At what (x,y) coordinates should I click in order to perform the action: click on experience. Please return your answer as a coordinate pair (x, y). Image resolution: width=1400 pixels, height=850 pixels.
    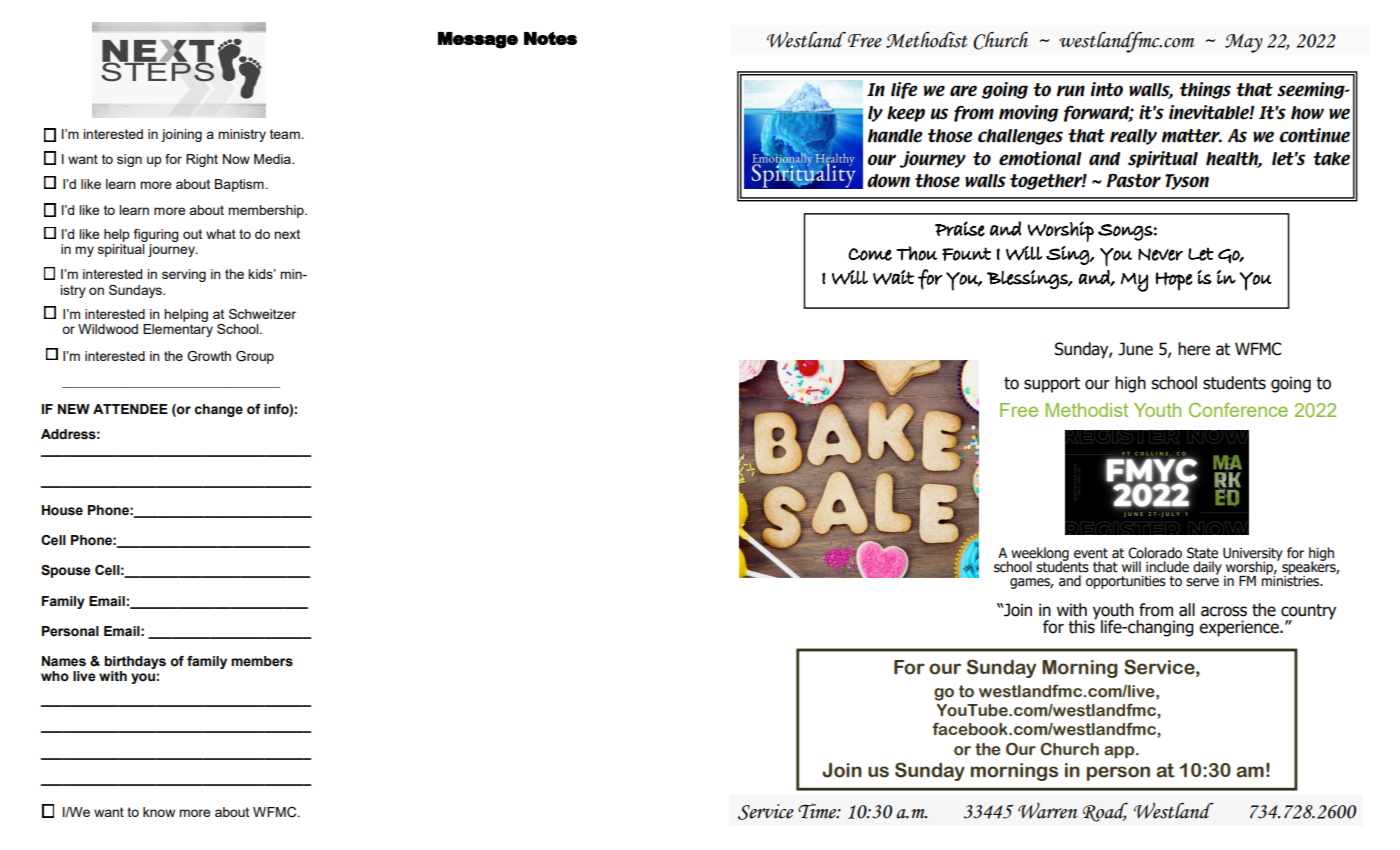
    Looking at the image, I should click on (1240, 628).
